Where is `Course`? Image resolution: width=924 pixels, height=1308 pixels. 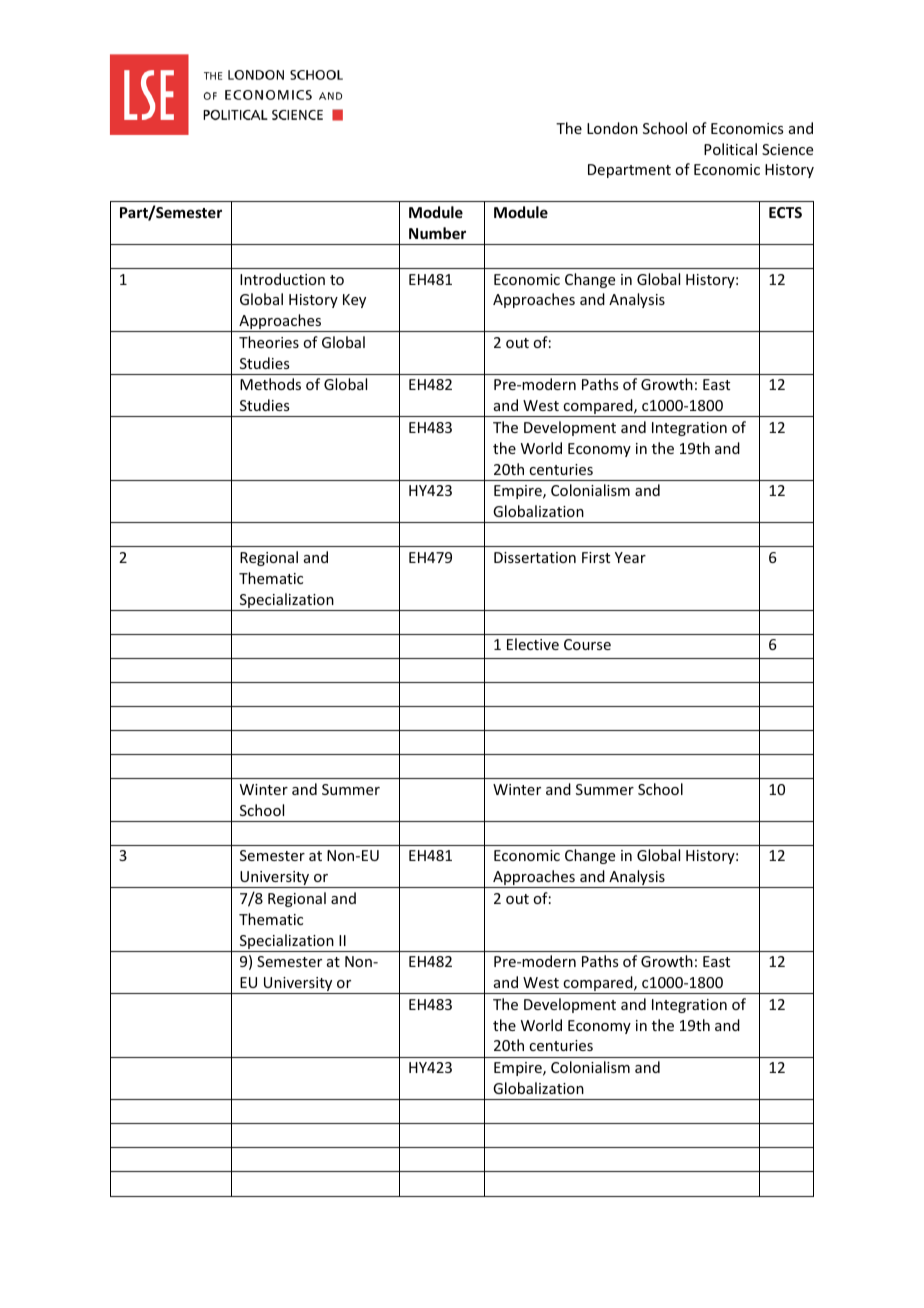
Course is located at coordinates (587, 644).
